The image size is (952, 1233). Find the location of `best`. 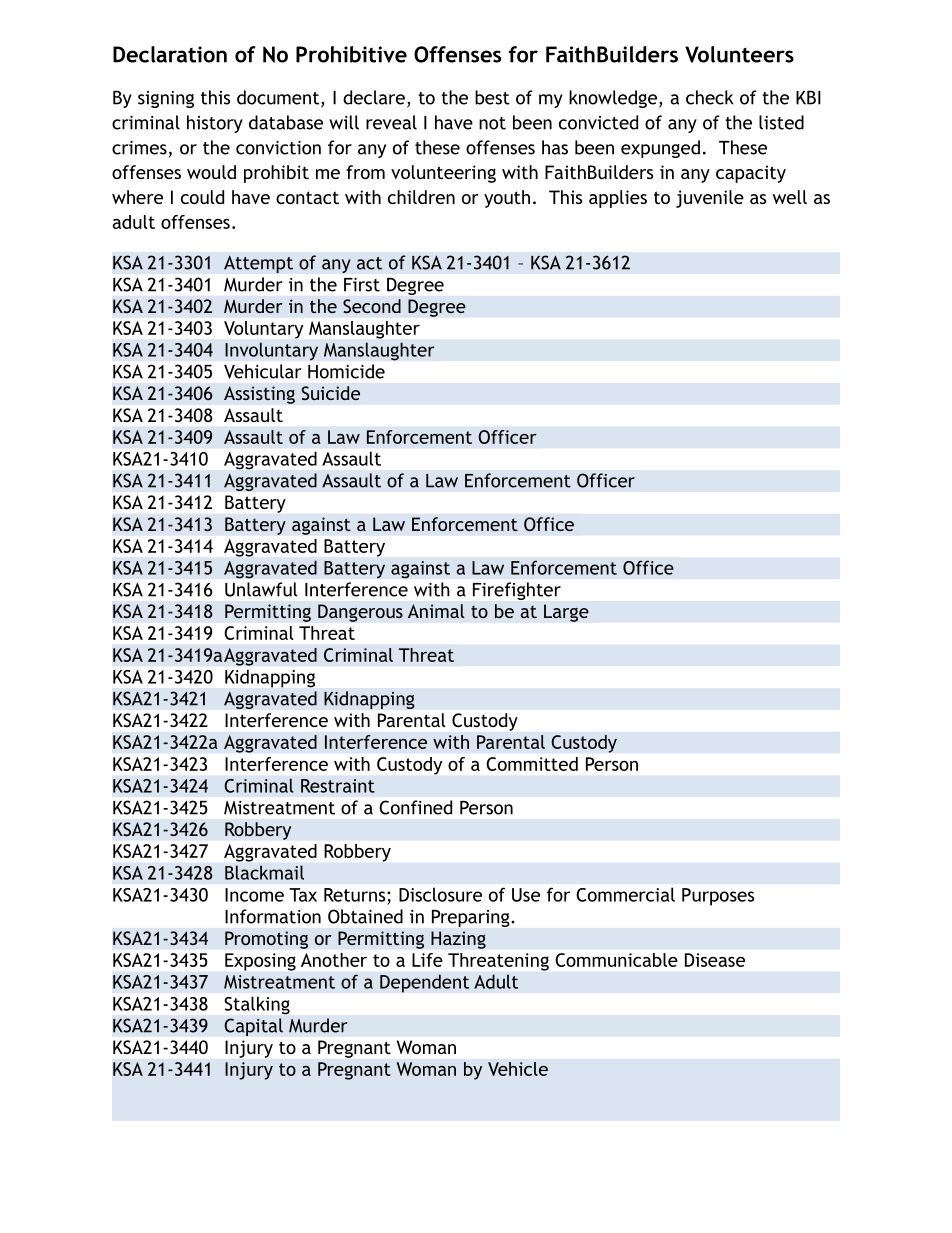

best is located at coordinates (492, 97).
